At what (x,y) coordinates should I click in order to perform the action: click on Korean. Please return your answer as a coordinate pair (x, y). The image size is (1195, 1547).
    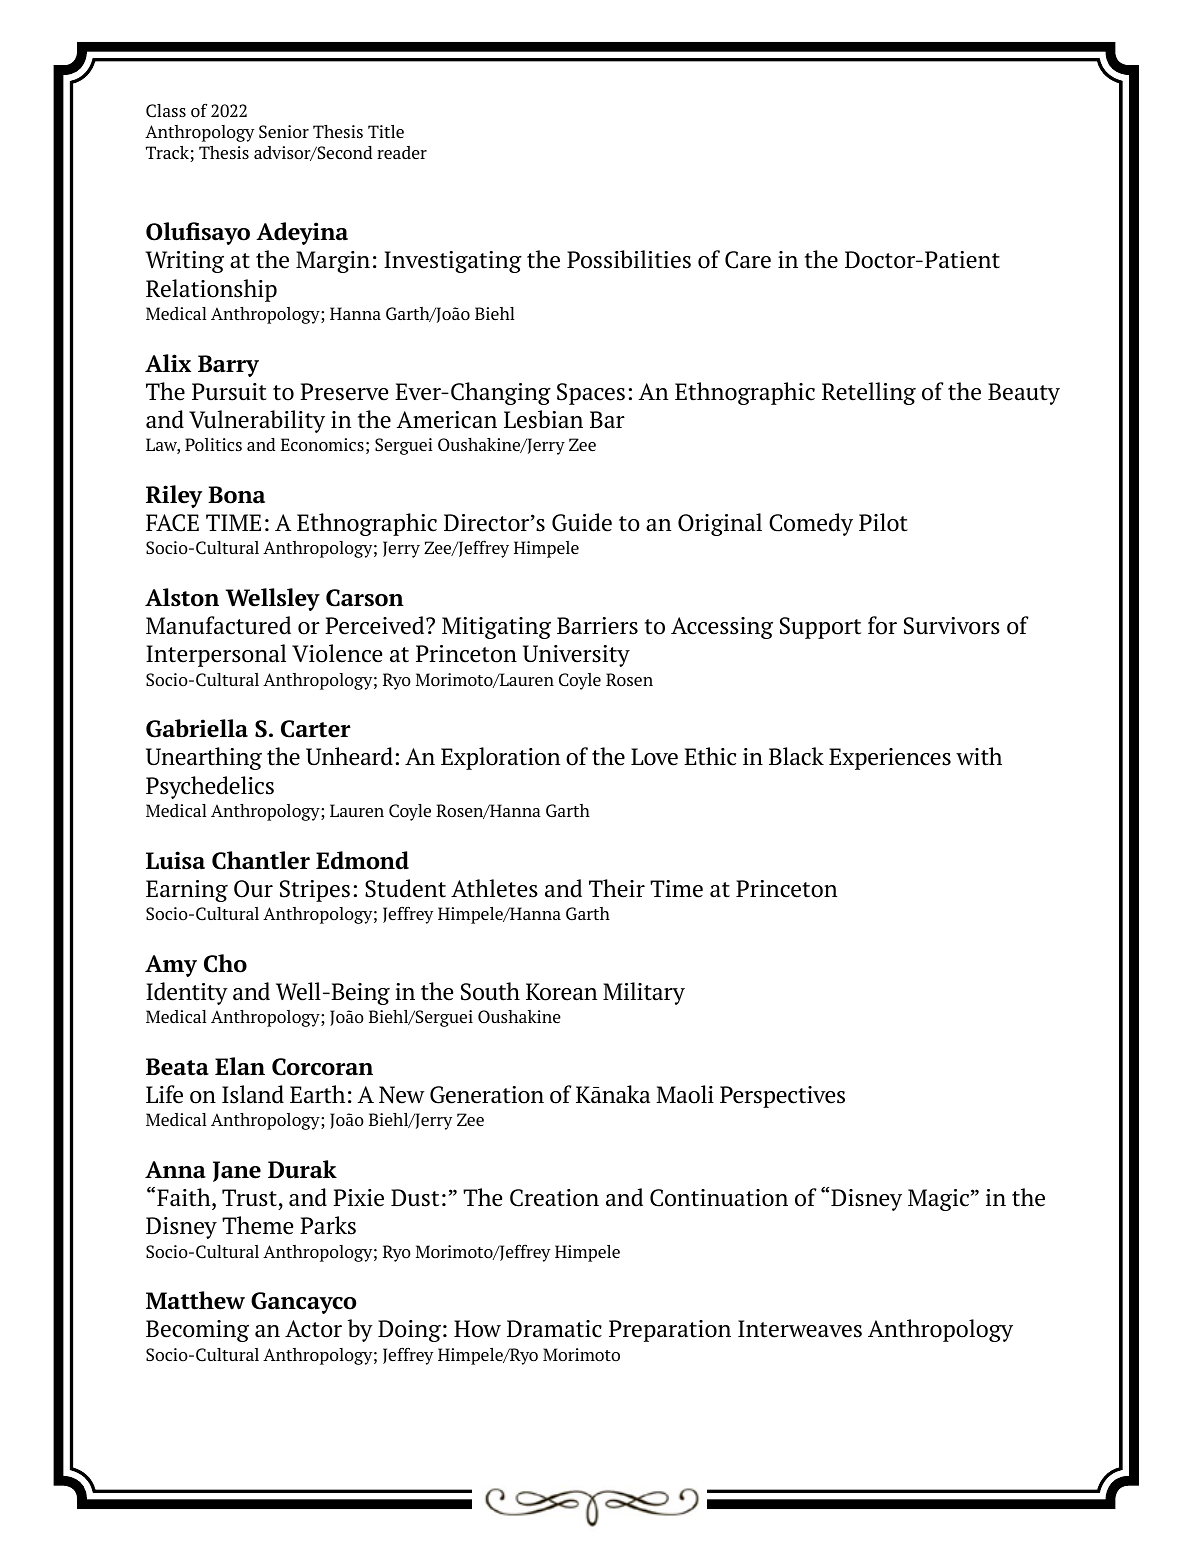
    Looking at the image, I should click on (561, 992).
